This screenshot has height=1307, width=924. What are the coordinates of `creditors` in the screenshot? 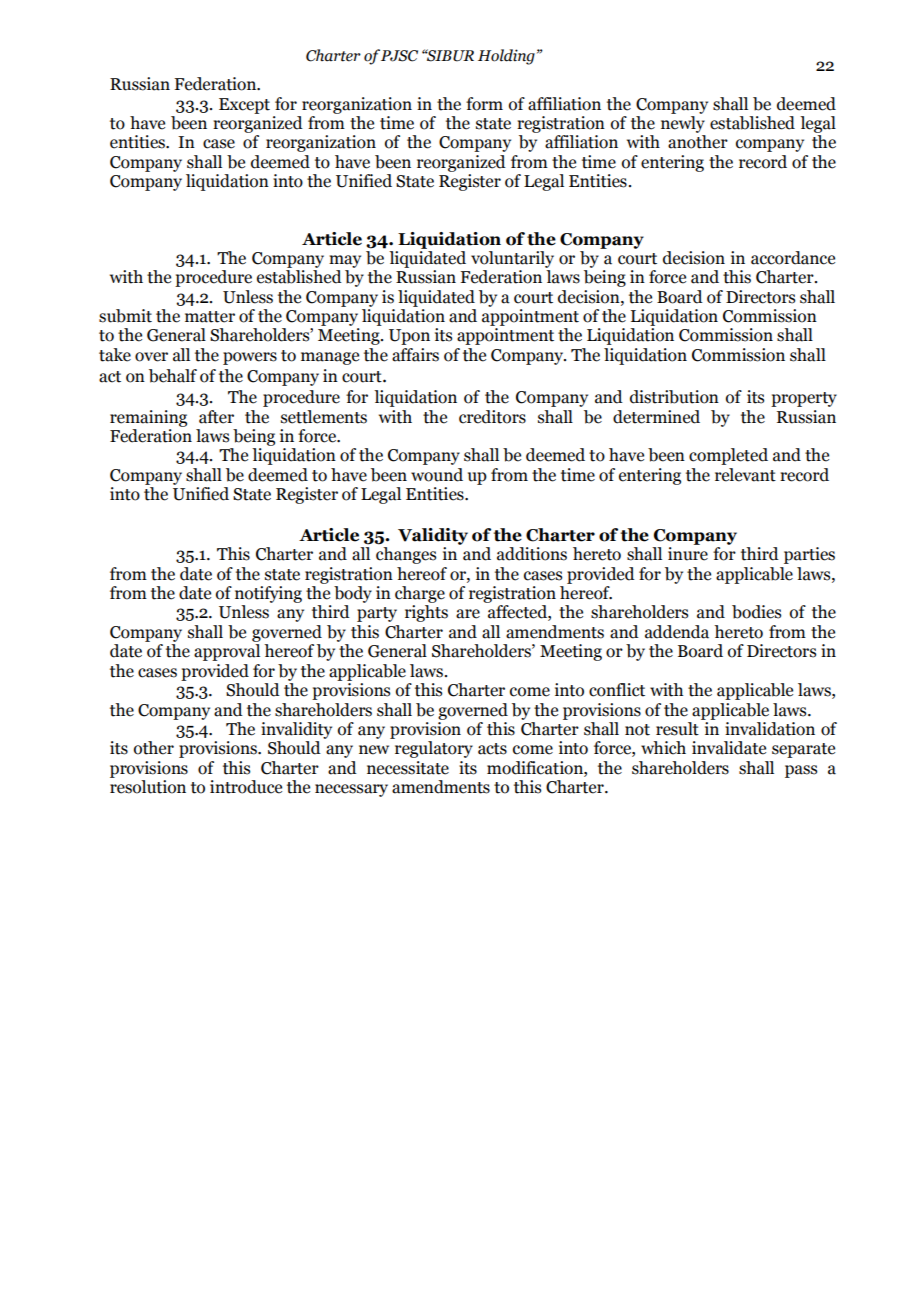 It's located at (492, 417).
